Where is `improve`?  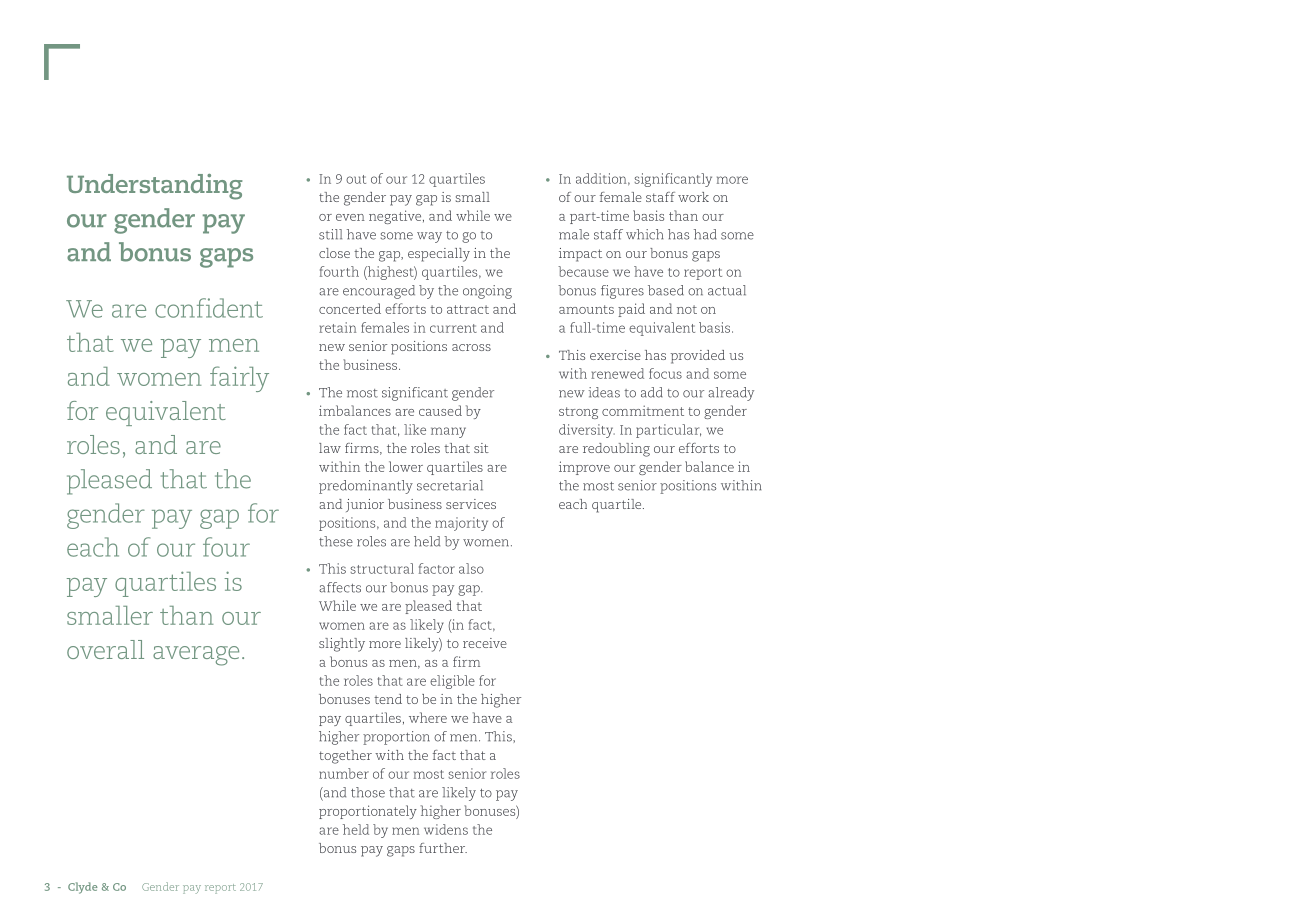 improve is located at coordinates (584, 468).
